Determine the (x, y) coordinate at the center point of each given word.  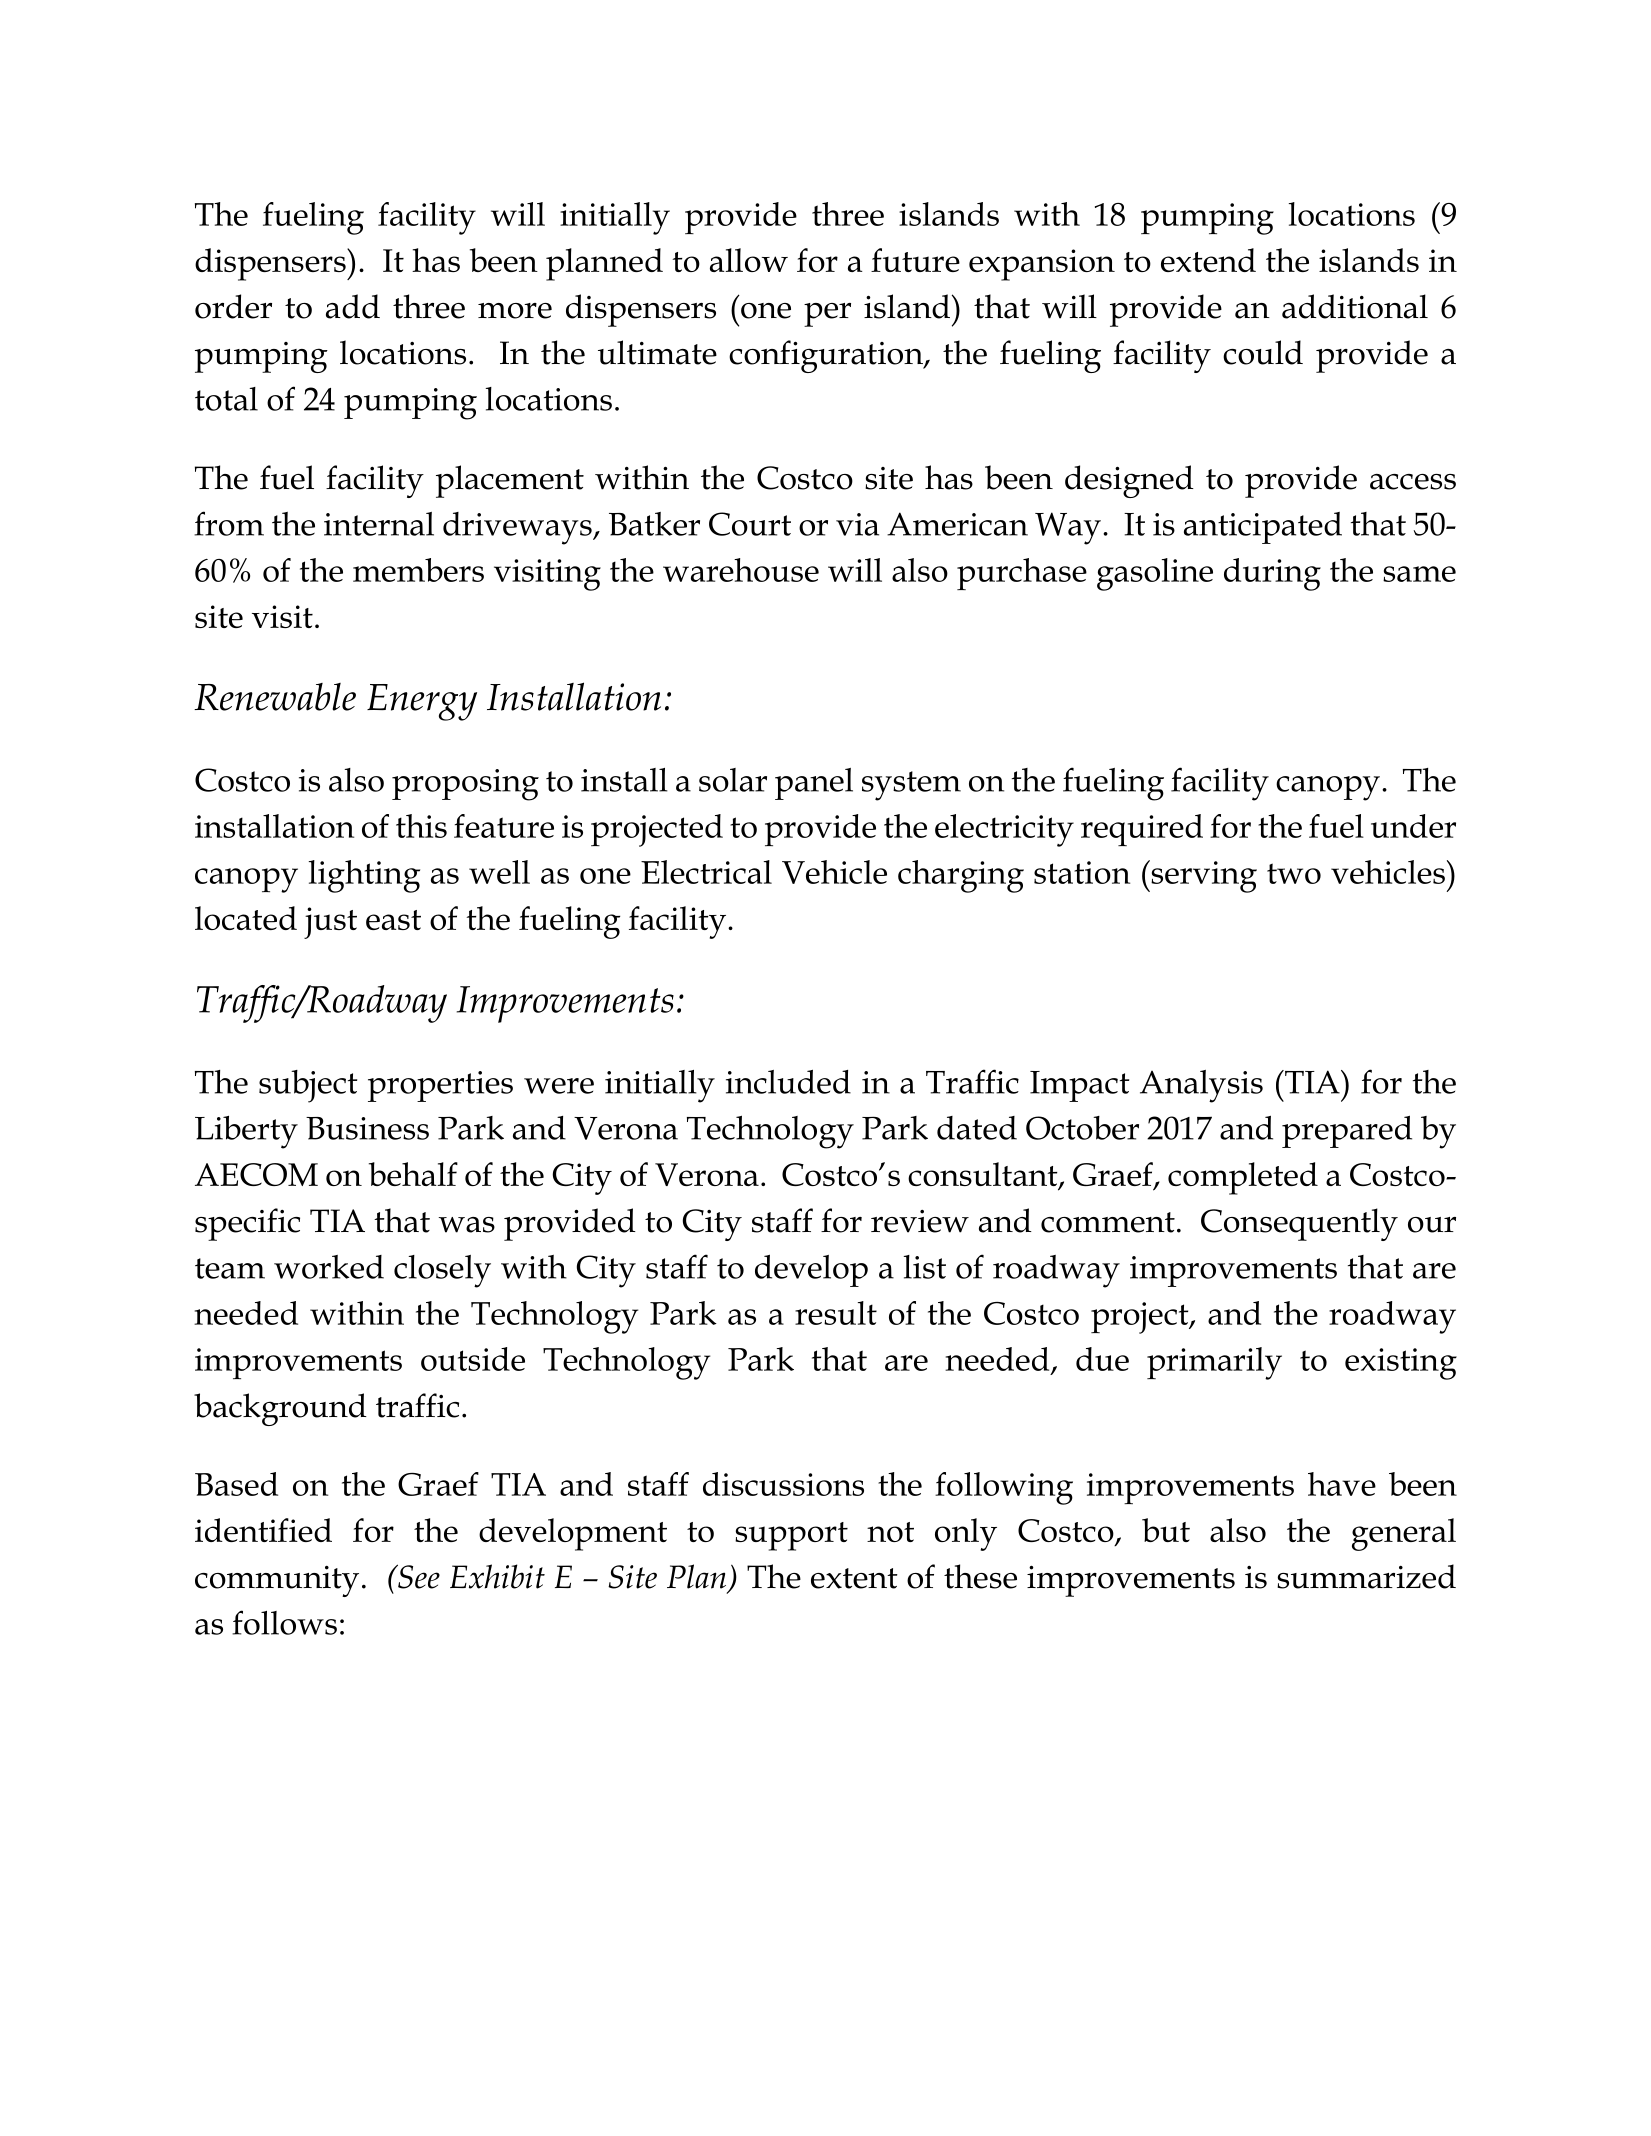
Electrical (706, 872)
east (393, 920)
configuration (827, 356)
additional (1355, 306)
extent (854, 1578)
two (1294, 873)
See (418, 1576)
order (233, 306)
